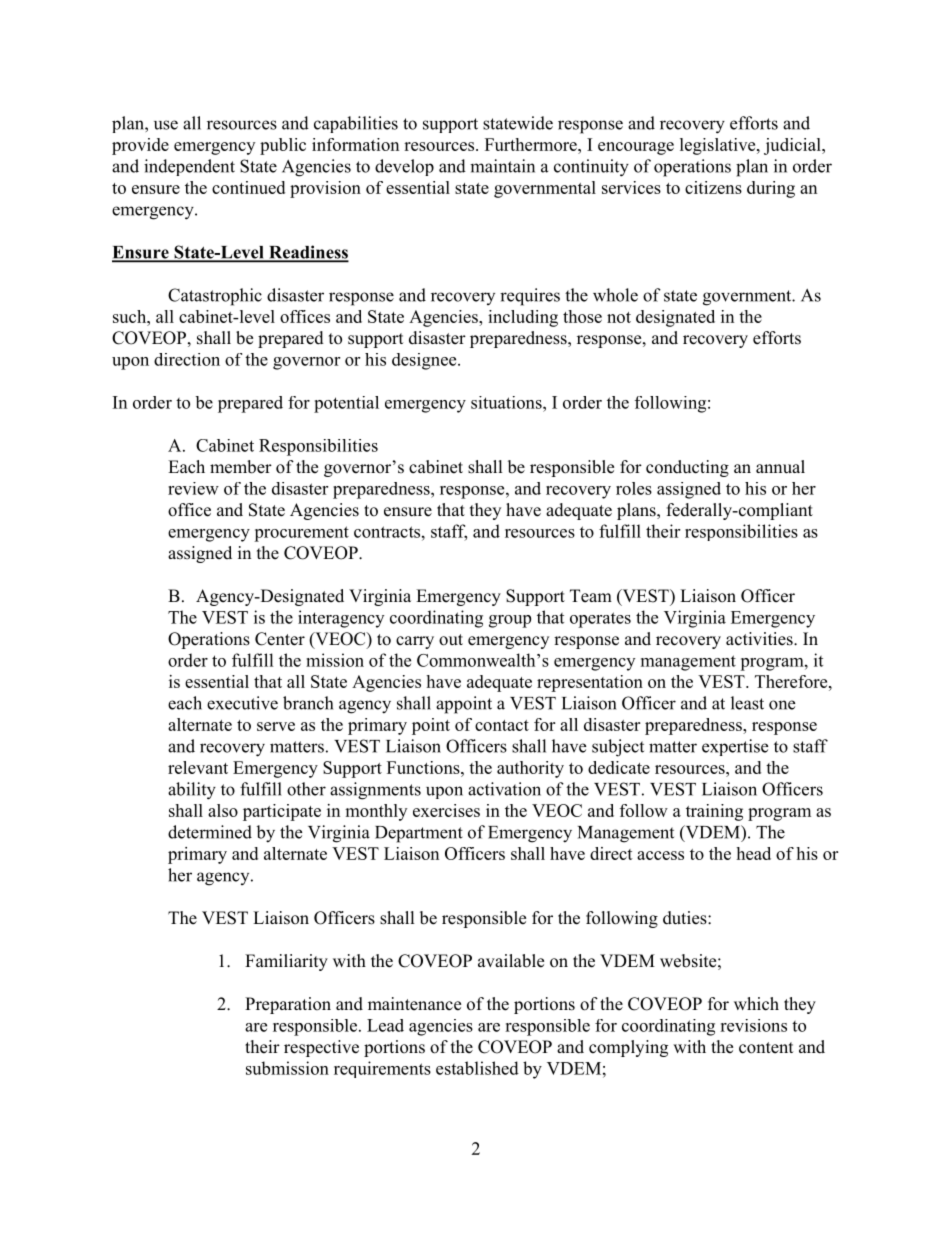 This screenshot has height=1233, width=952. What do you see at coordinates (719, 146) in the screenshot?
I see `legislative` at bounding box center [719, 146].
